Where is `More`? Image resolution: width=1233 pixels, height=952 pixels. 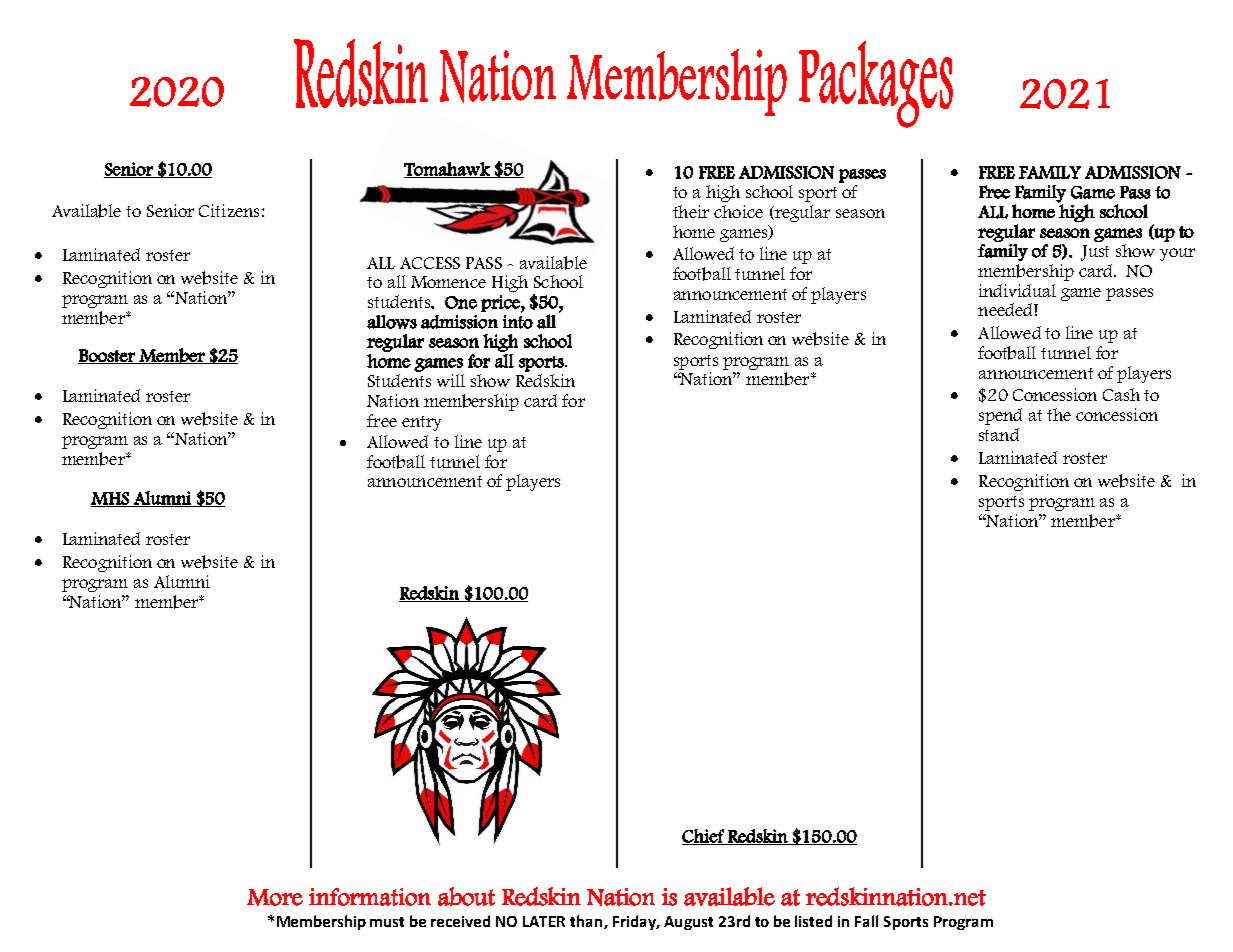
More is located at coordinates (275, 897).
